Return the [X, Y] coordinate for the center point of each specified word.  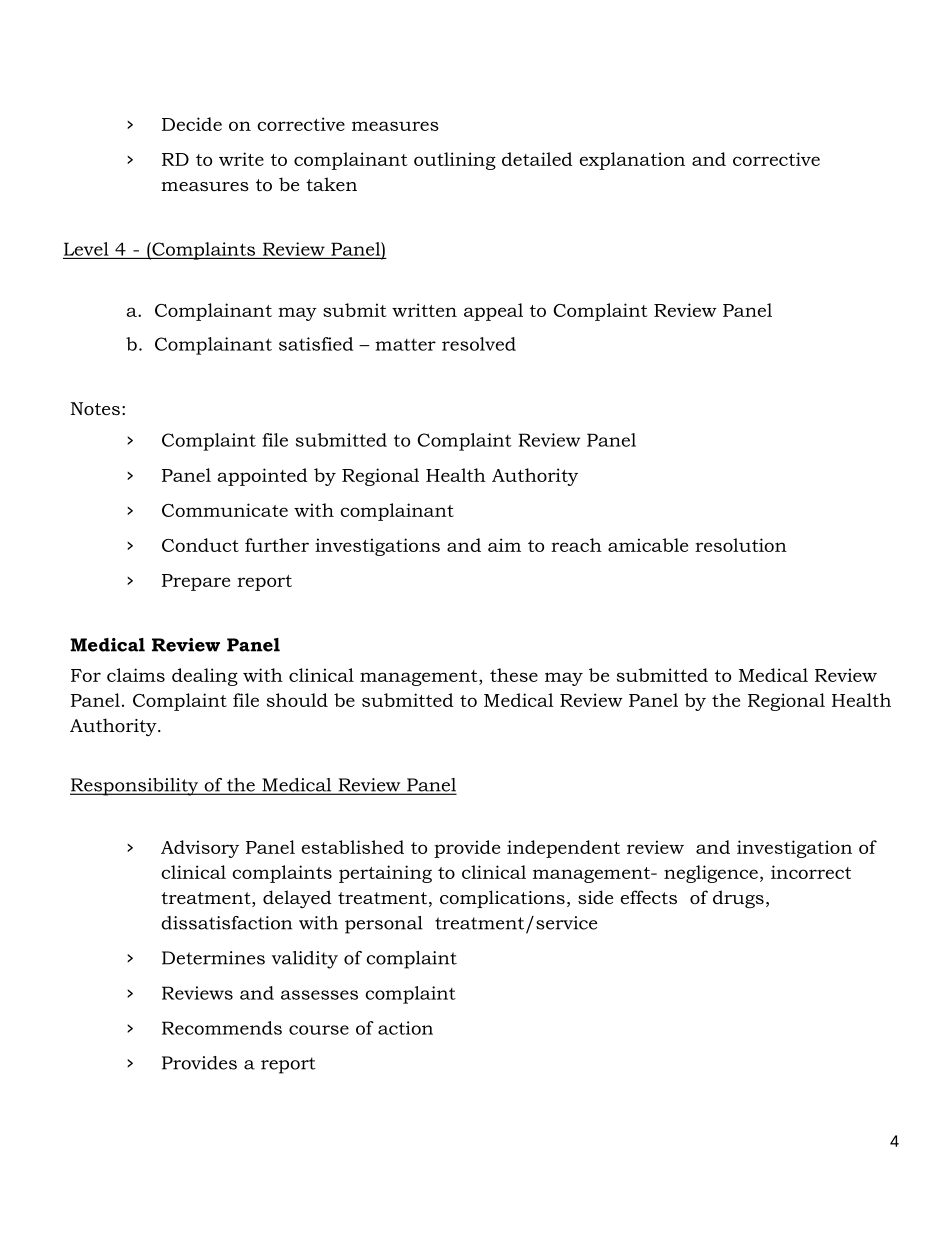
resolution [741, 545]
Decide [192, 124]
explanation [632, 161]
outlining [455, 161]
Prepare [196, 582]
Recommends [222, 1028]
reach [576, 545]
